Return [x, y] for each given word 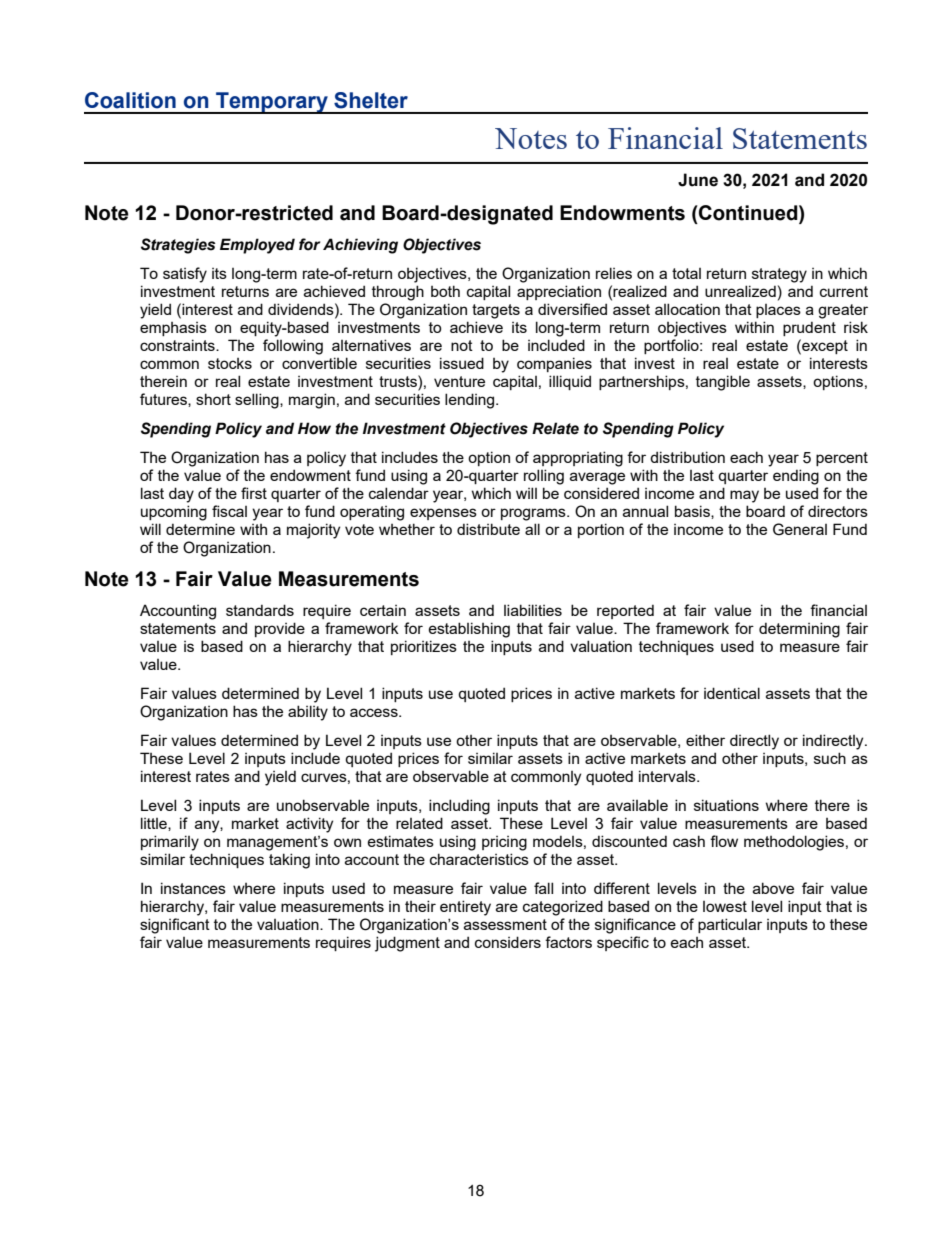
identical [732, 693]
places [778, 311]
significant [175, 926]
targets [496, 311]
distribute [488, 529]
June [698, 180]
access [375, 712]
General [800, 529]
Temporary [272, 103]
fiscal [229, 511]
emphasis [173, 329]
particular [730, 925]
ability [308, 713]
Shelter [371, 100]
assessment [505, 924]
